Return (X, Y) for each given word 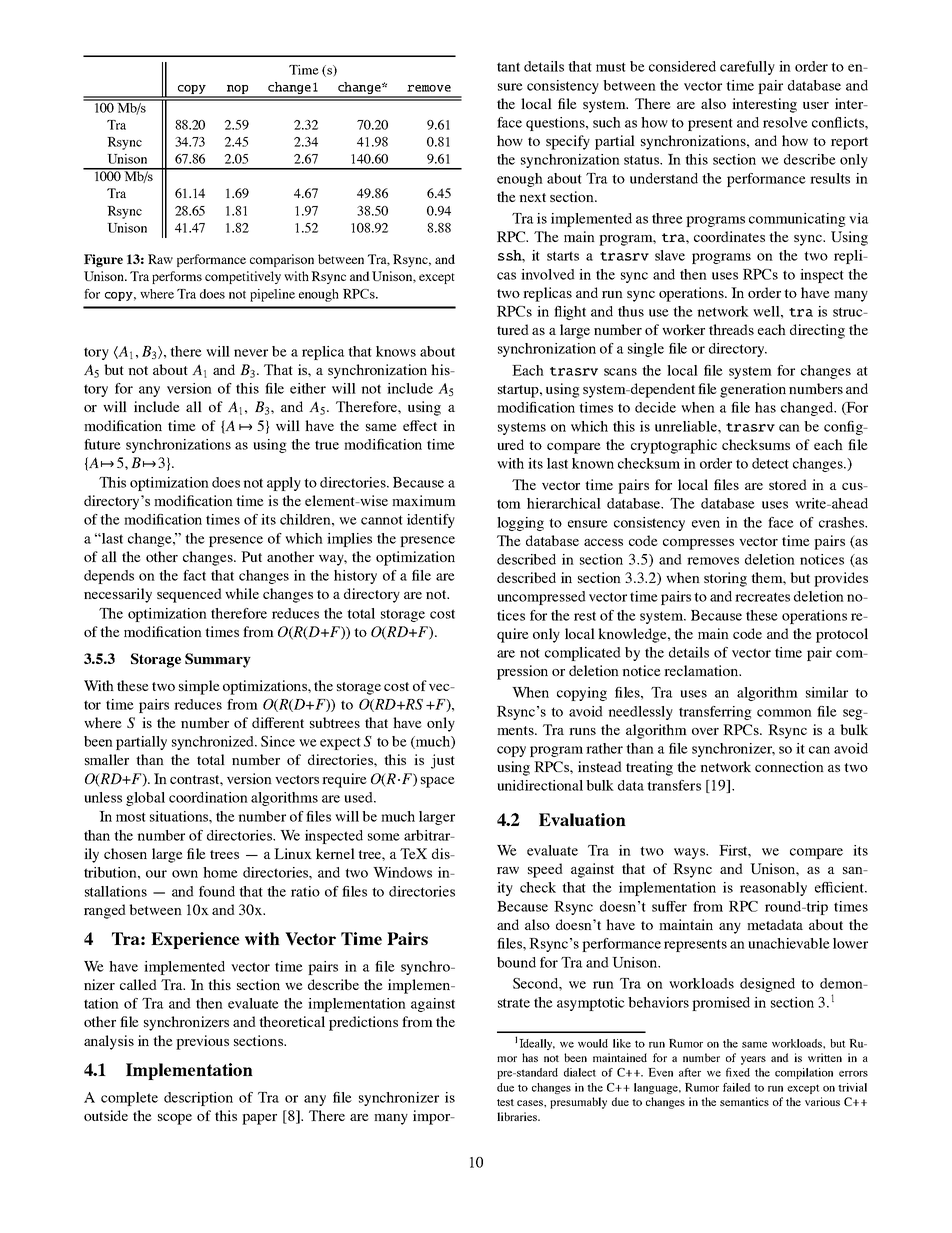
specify (568, 142)
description (198, 1099)
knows (396, 351)
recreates (762, 597)
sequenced (189, 595)
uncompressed (541, 598)
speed (545, 870)
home (220, 872)
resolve (785, 122)
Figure (103, 260)
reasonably (773, 889)
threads (731, 329)
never (251, 353)
